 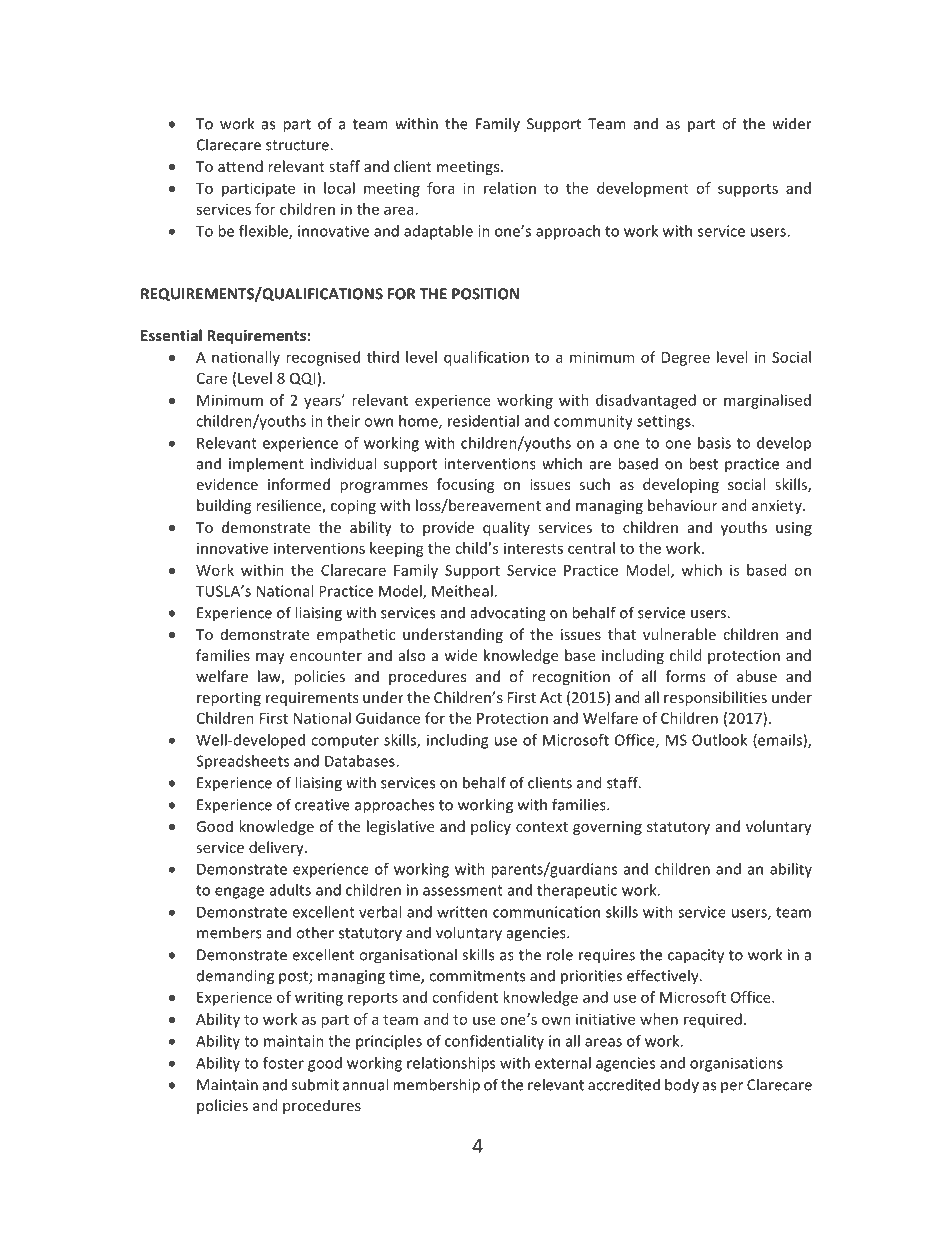 What do you see at coordinates (283, 1063) in the screenshot?
I see `foster` at bounding box center [283, 1063].
